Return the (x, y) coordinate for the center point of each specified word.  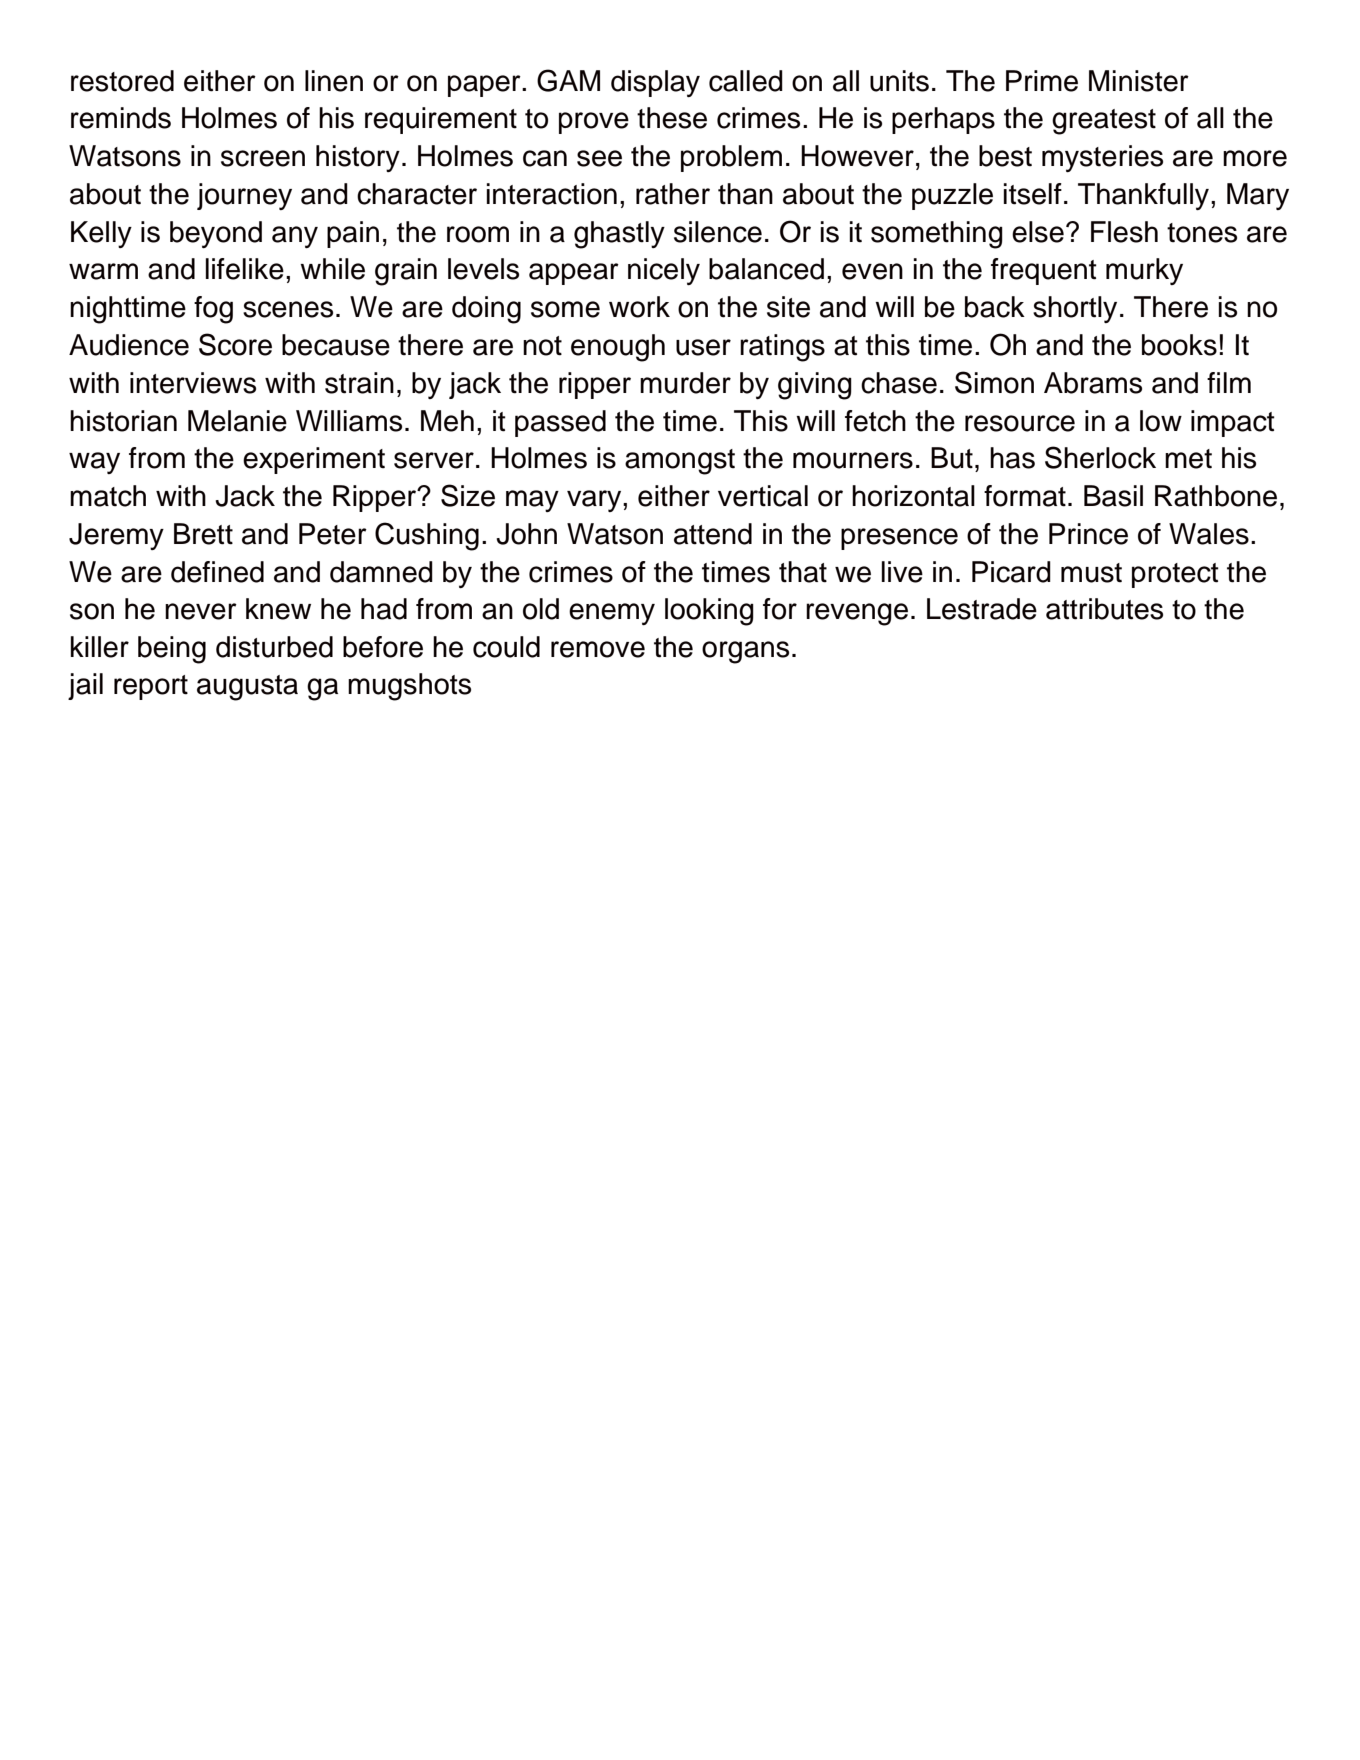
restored (122, 81)
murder (685, 383)
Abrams (1093, 383)
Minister (1139, 81)
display (655, 83)
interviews (193, 383)
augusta (247, 688)
